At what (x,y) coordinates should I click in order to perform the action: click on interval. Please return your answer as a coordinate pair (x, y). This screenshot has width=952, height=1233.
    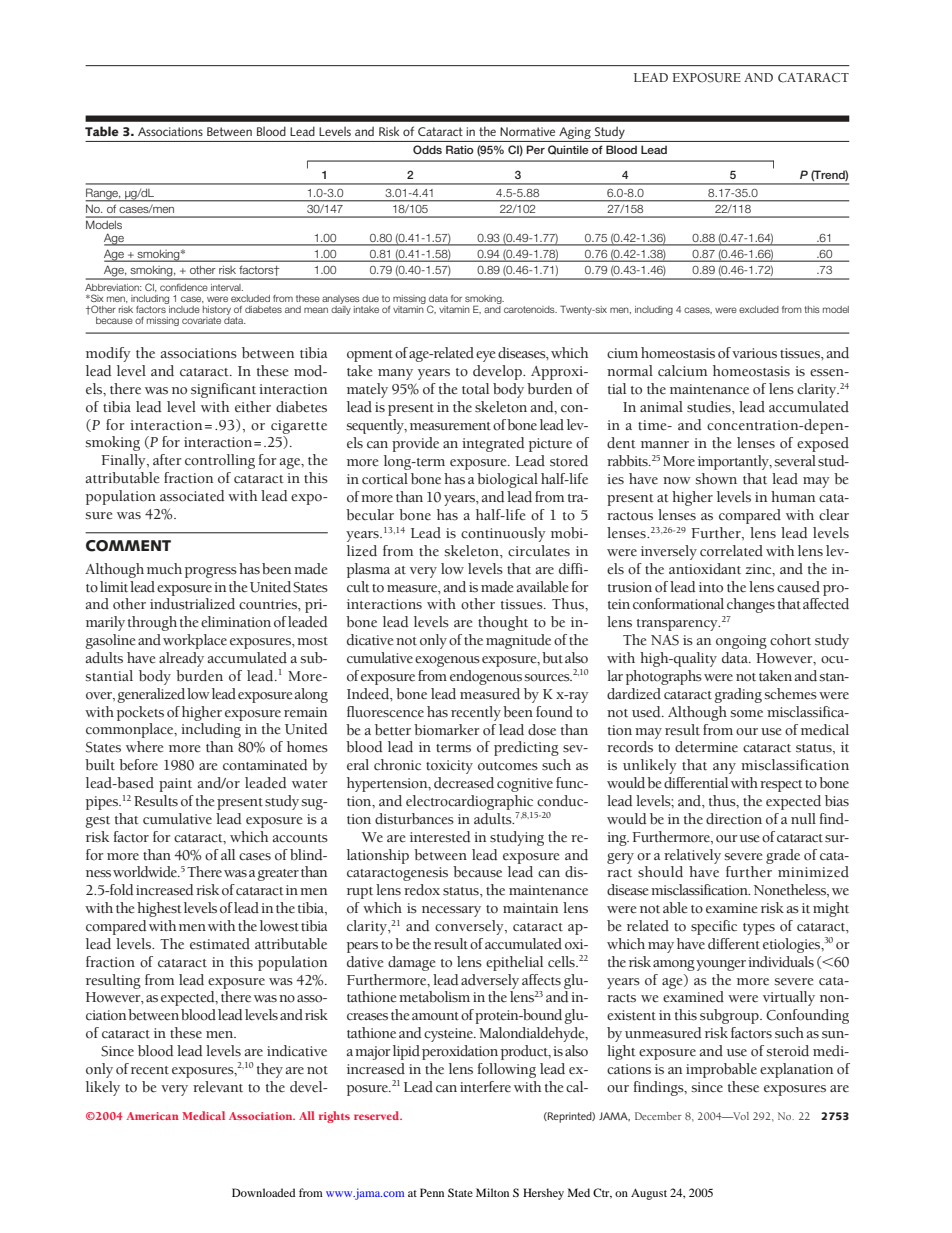
    Looking at the image, I should click on (227, 287).
